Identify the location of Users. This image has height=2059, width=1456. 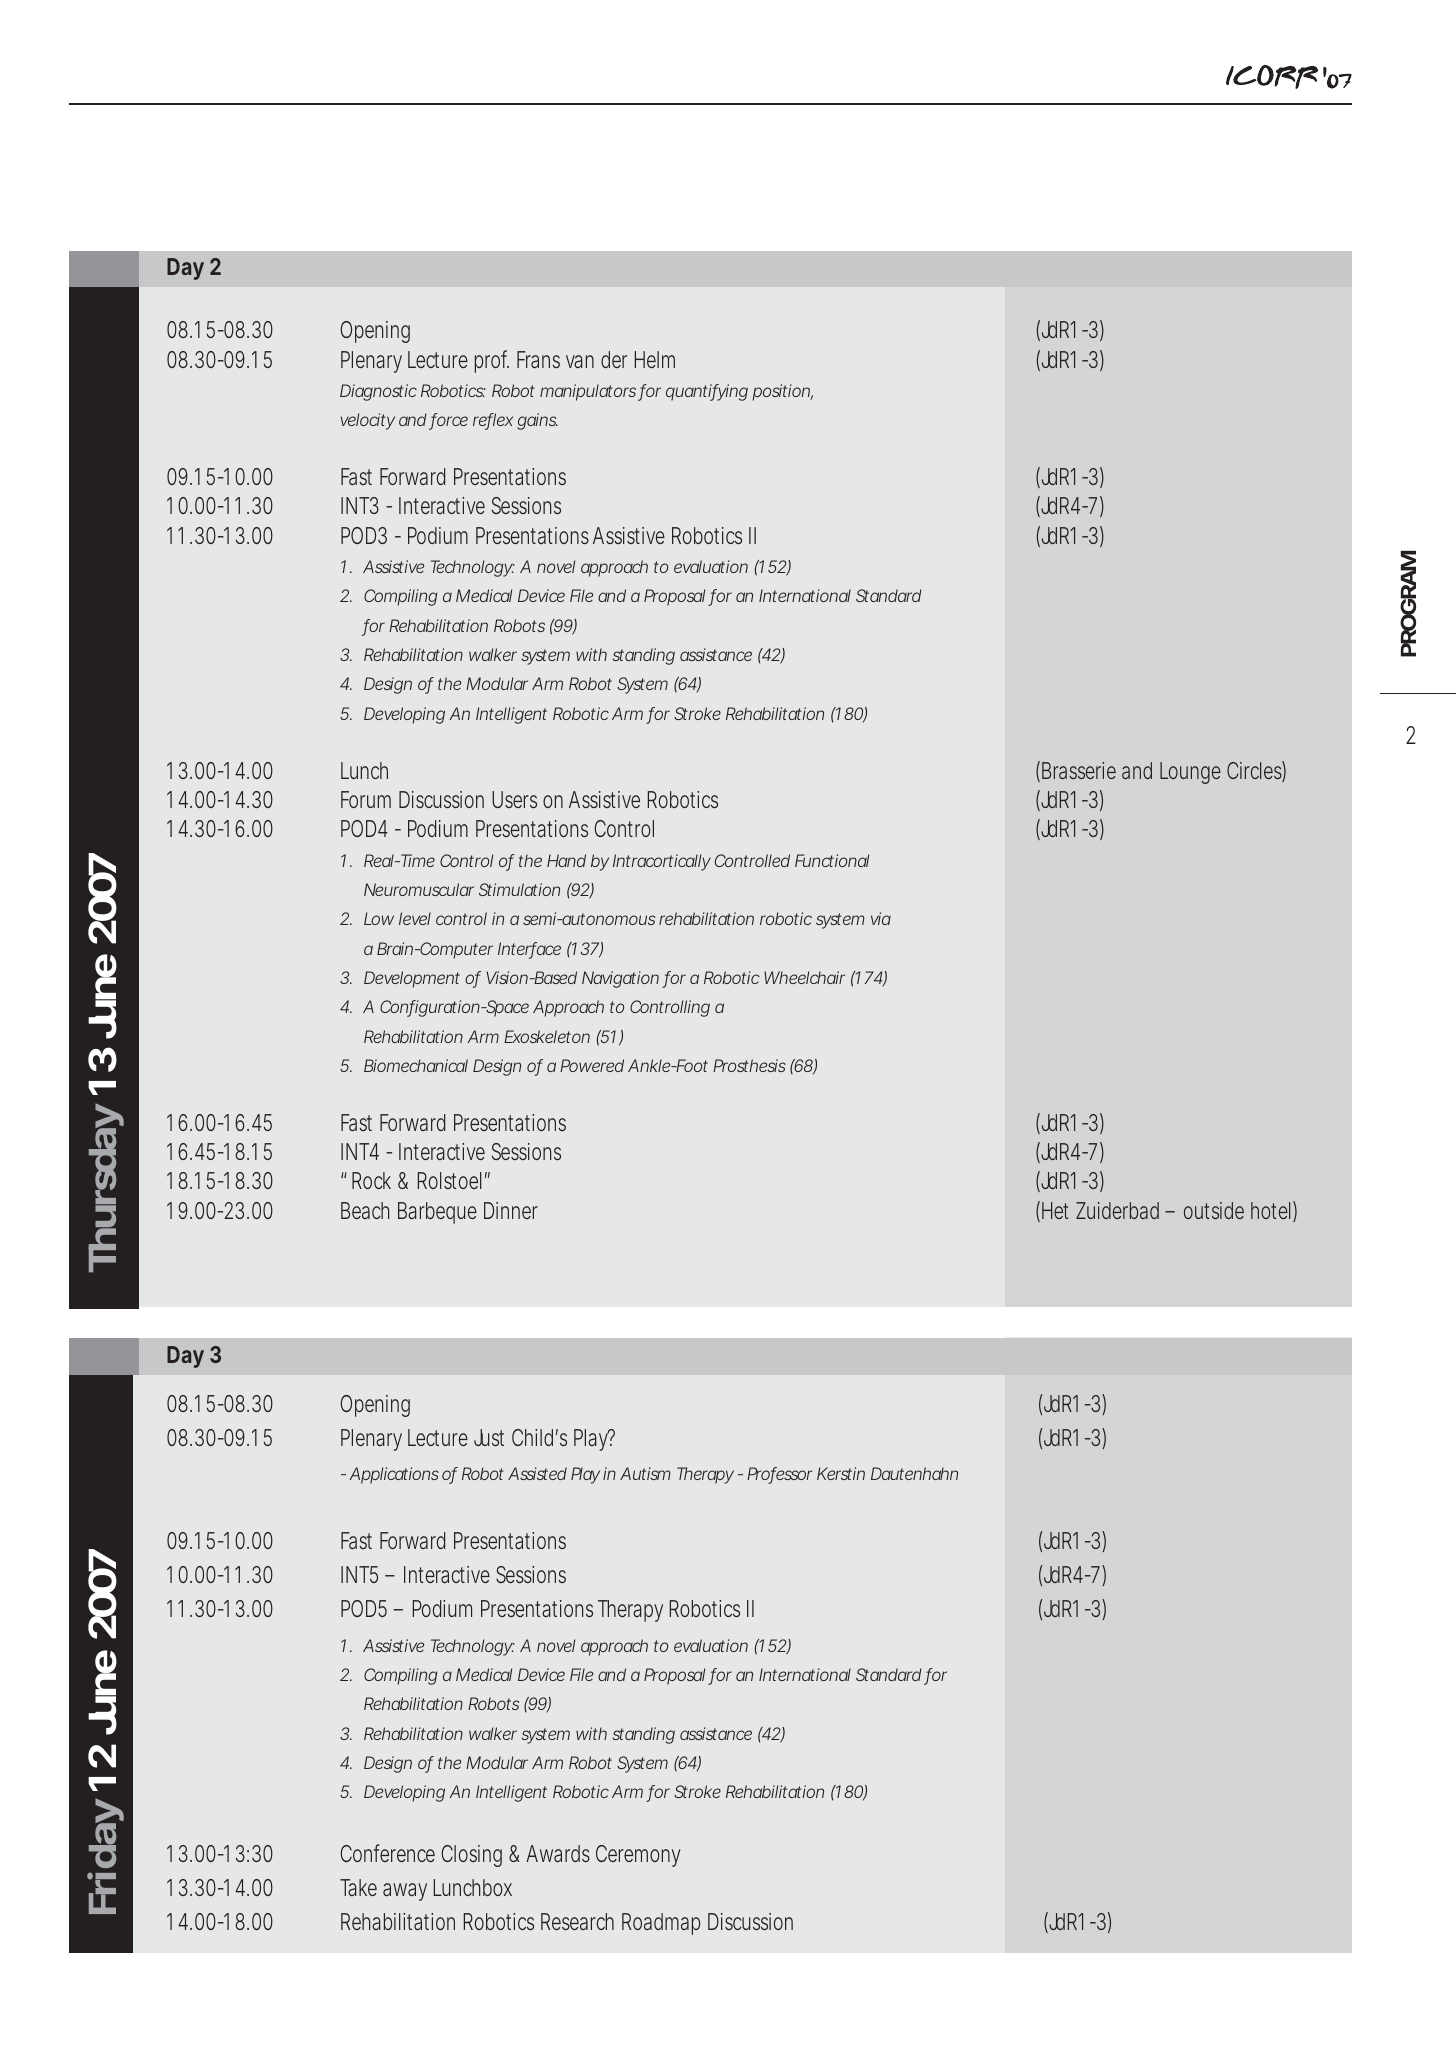
(514, 799).
